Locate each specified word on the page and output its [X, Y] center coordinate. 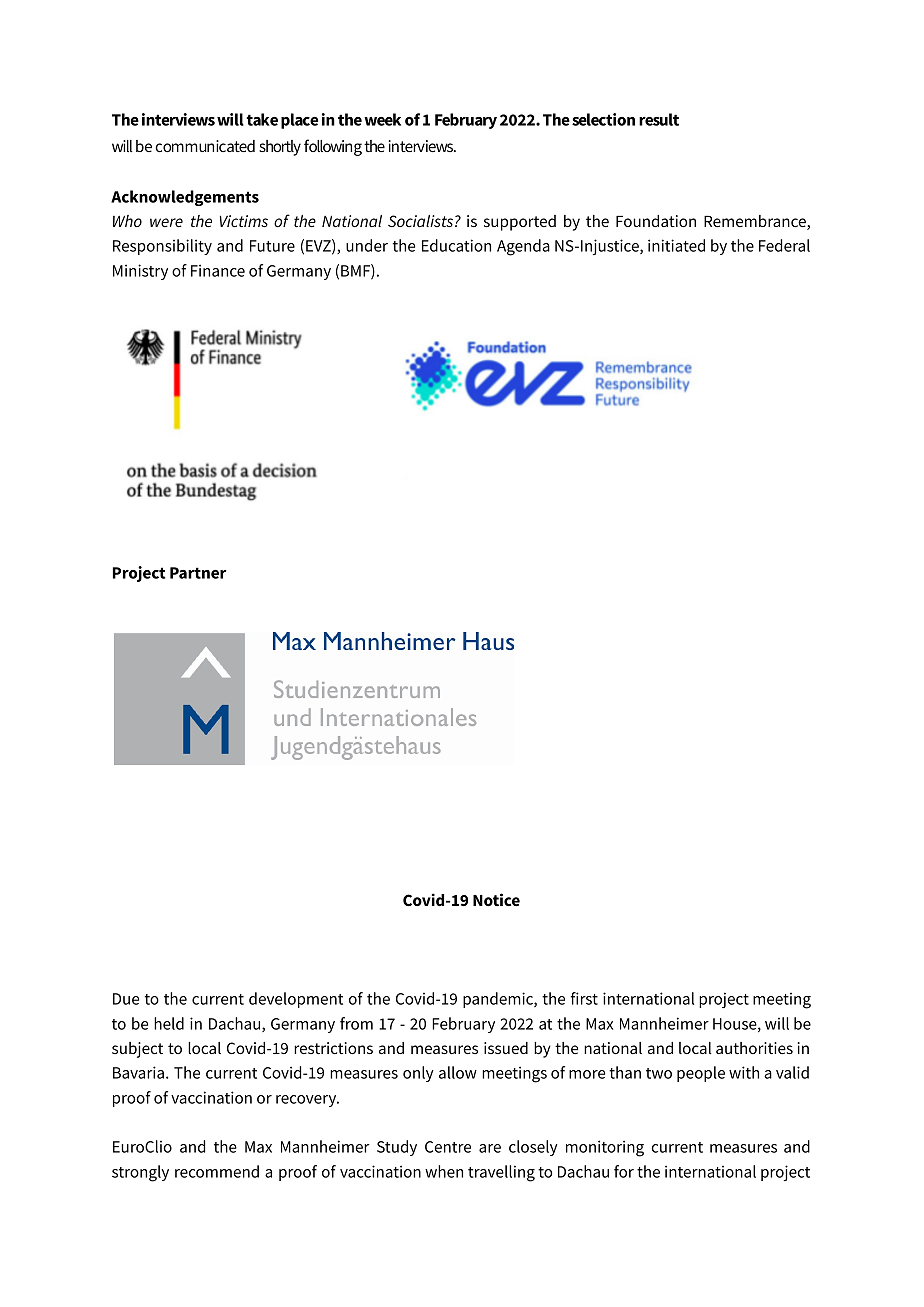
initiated [676, 245]
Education [456, 245]
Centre [448, 1147]
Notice [496, 899]
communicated [205, 146]
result [659, 119]
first [584, 998]
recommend [217, 1171]
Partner [198, 573]
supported [520, 223]
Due [126, 999]
